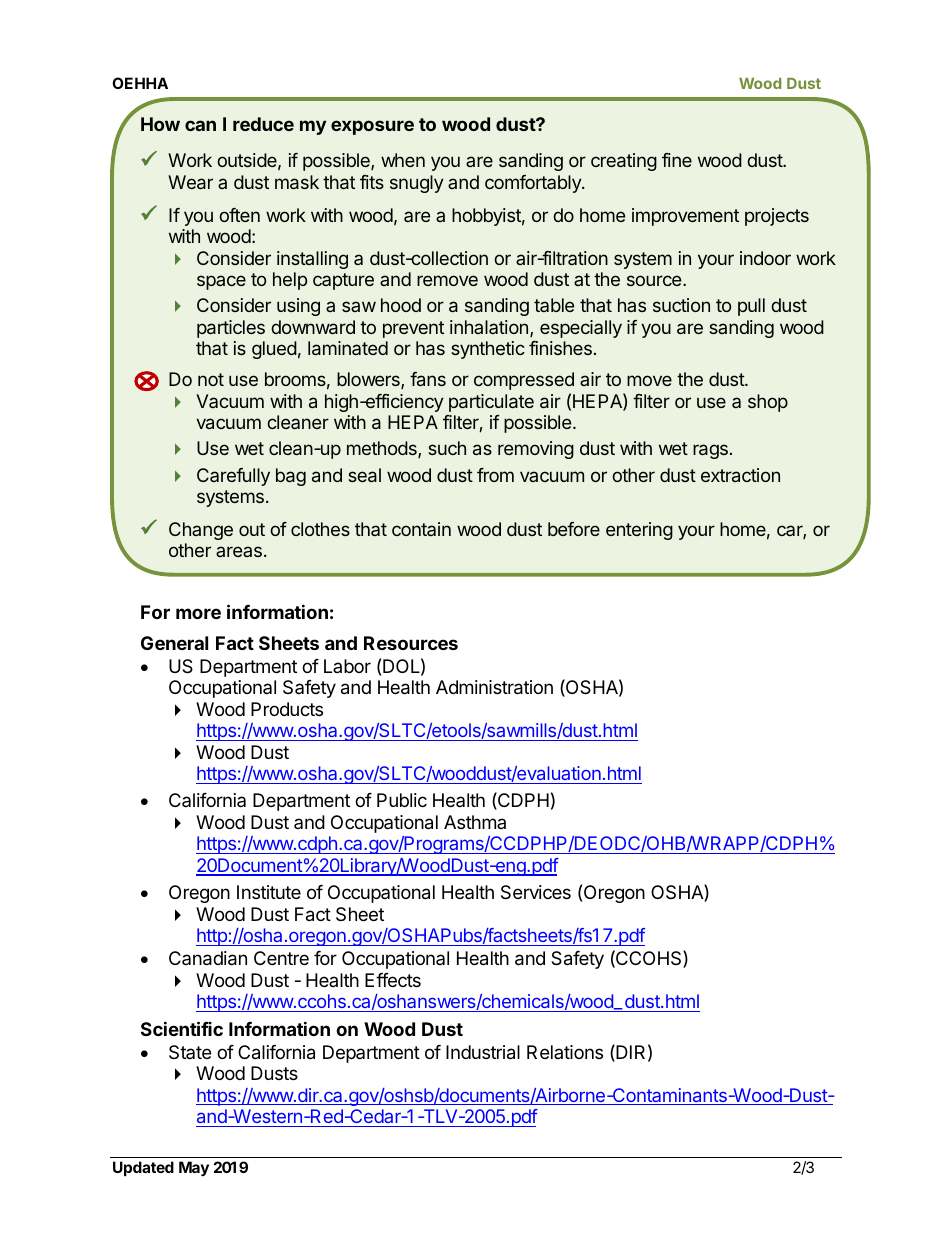 This screenshot has height=1233, width=952. Describe the element at coordinates (565, 1052) in the screenshot. I see `Relations` at that location.
